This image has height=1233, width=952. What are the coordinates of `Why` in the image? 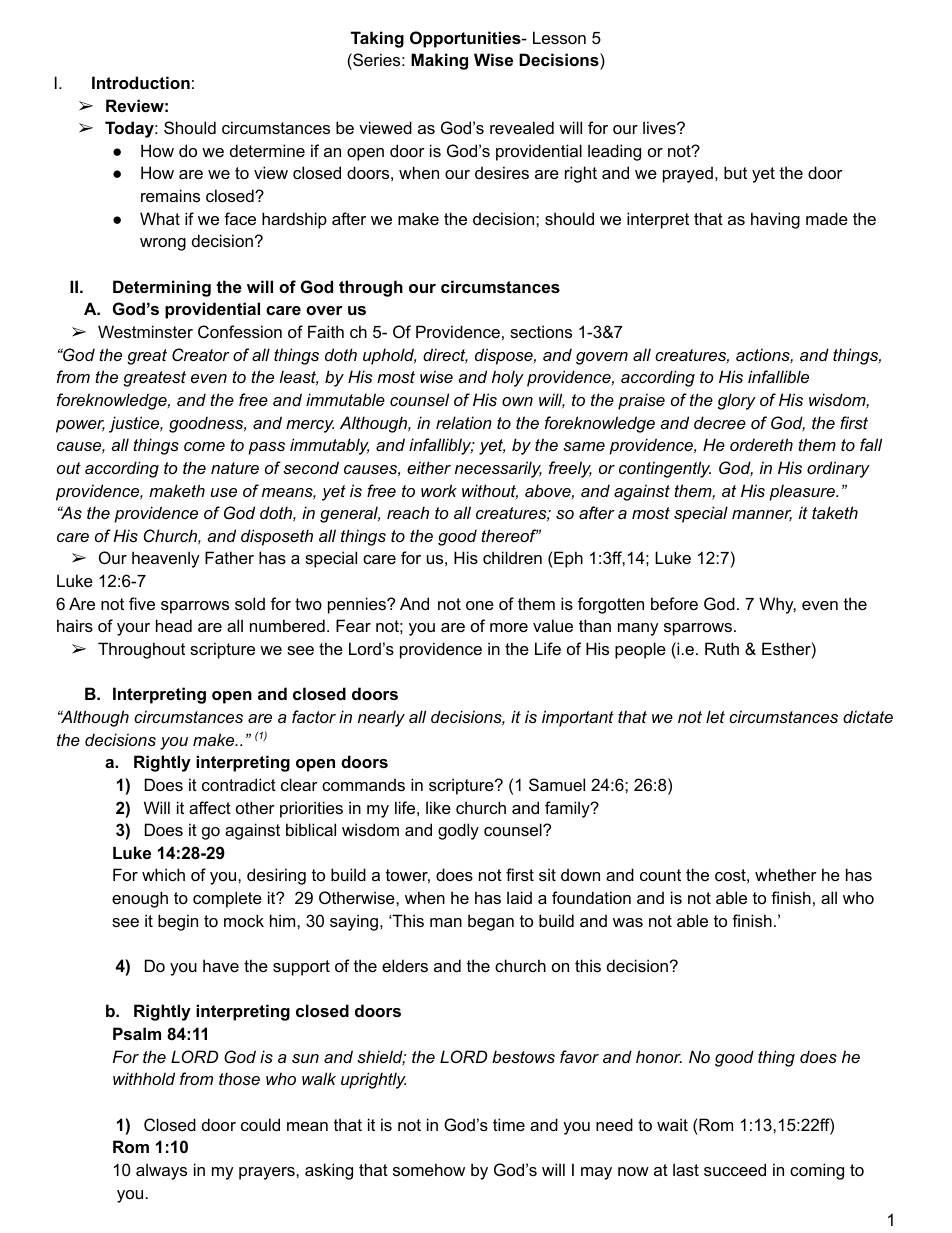 It's located at (777, 605).
